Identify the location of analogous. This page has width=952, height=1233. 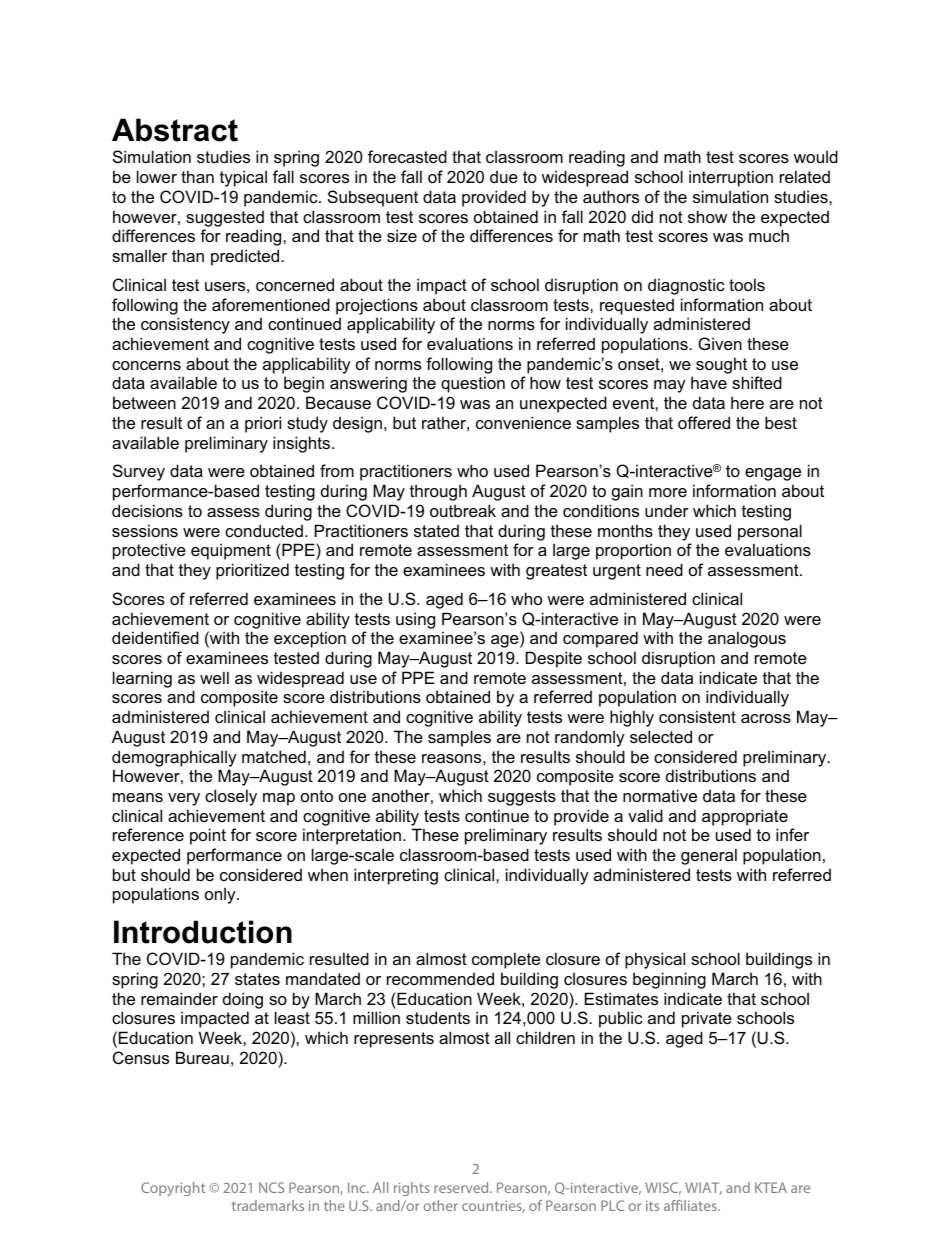
(747, 639).
